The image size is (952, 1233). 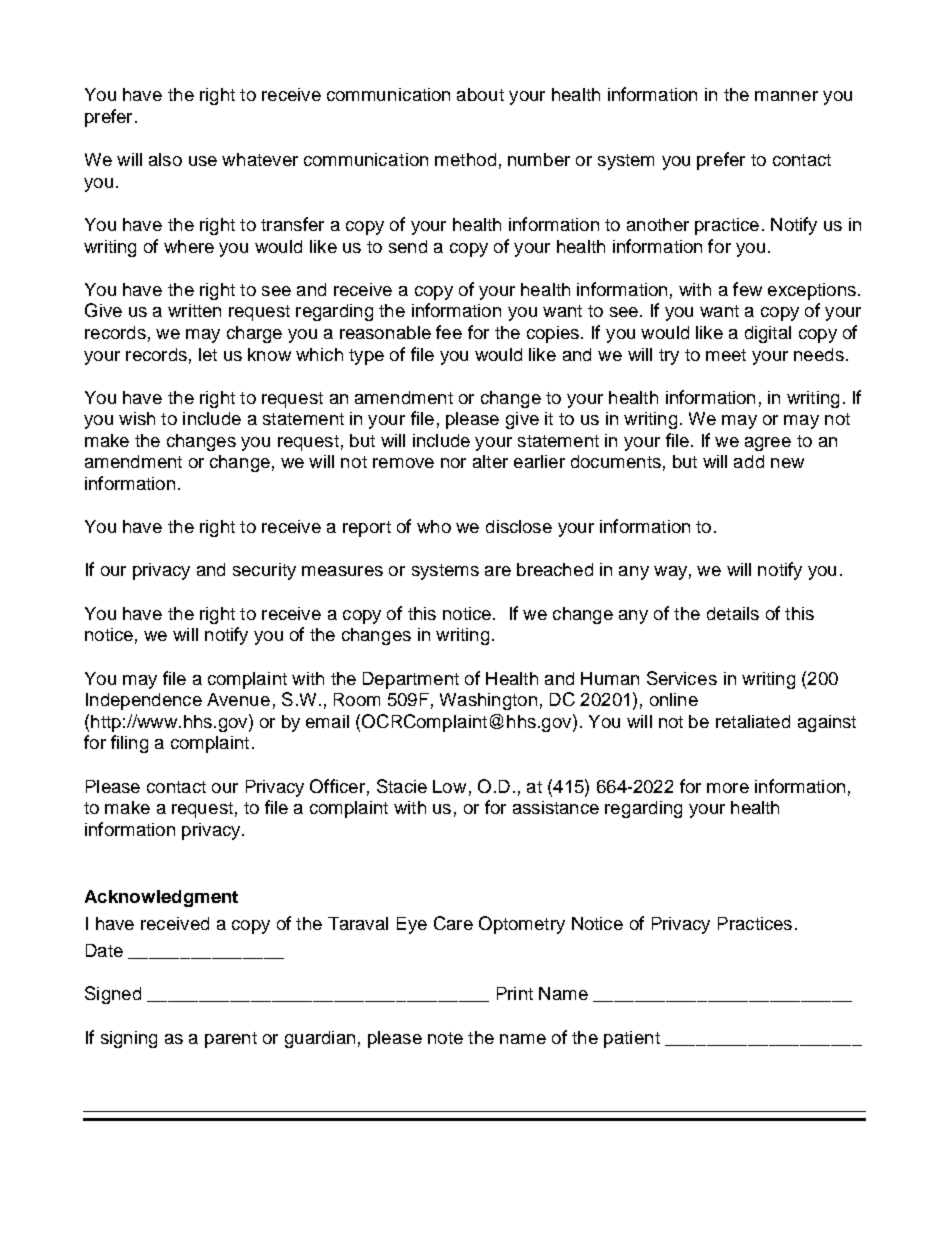 I want to click on security, so click(x=264, y=571).
